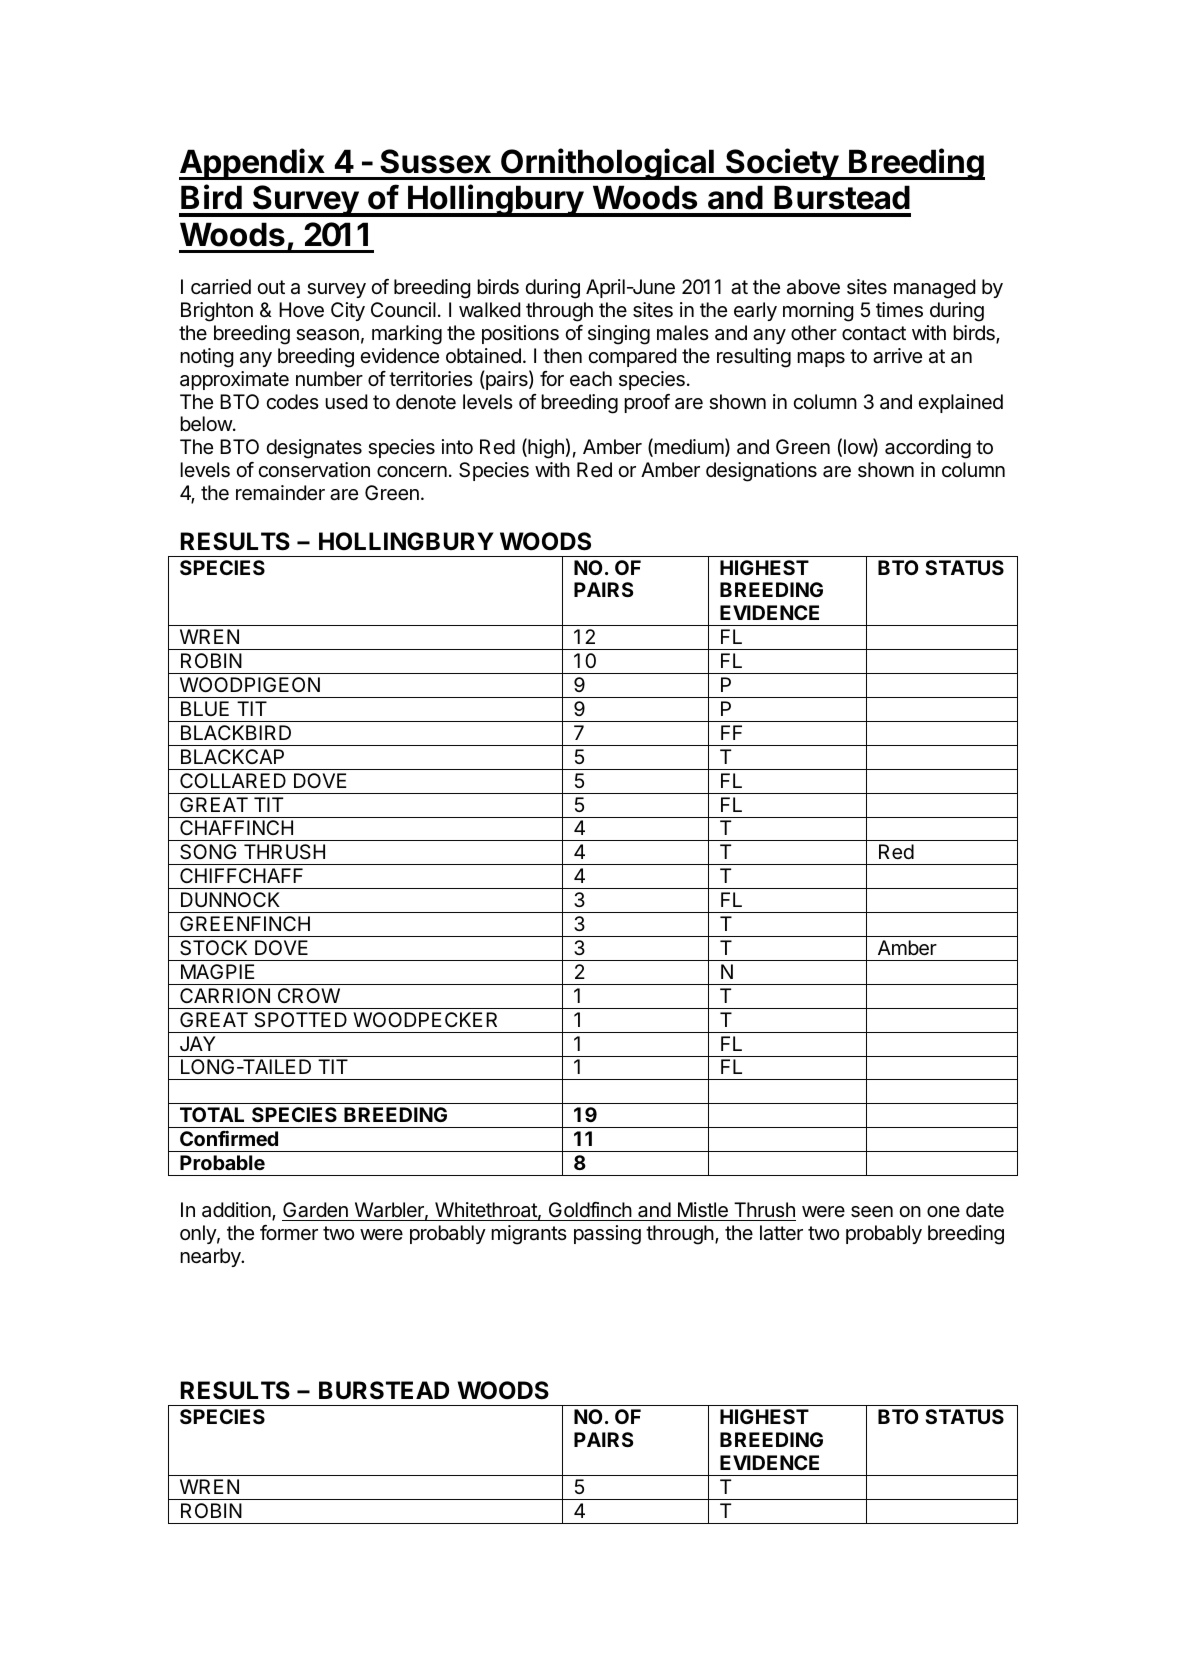  What do you see at coordinates (253, 164) in the screenshot?
I see `Appendix` at bounding box center [253, 164].
